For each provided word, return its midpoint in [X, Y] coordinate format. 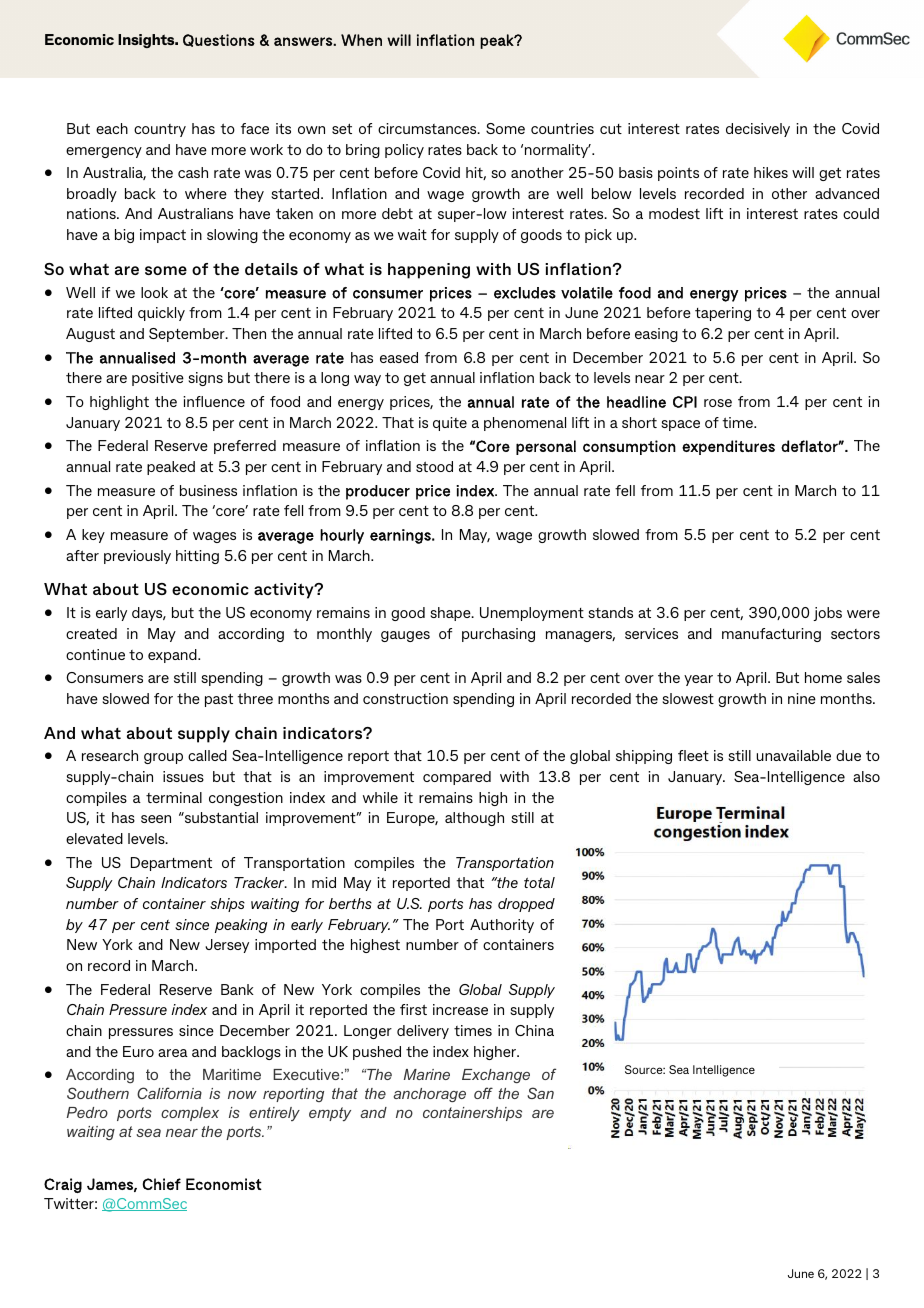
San [540, 1093]
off [483, 1093]
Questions [219, 40]
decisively [758, 130]
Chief [161, 1184]
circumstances [428, 128]
